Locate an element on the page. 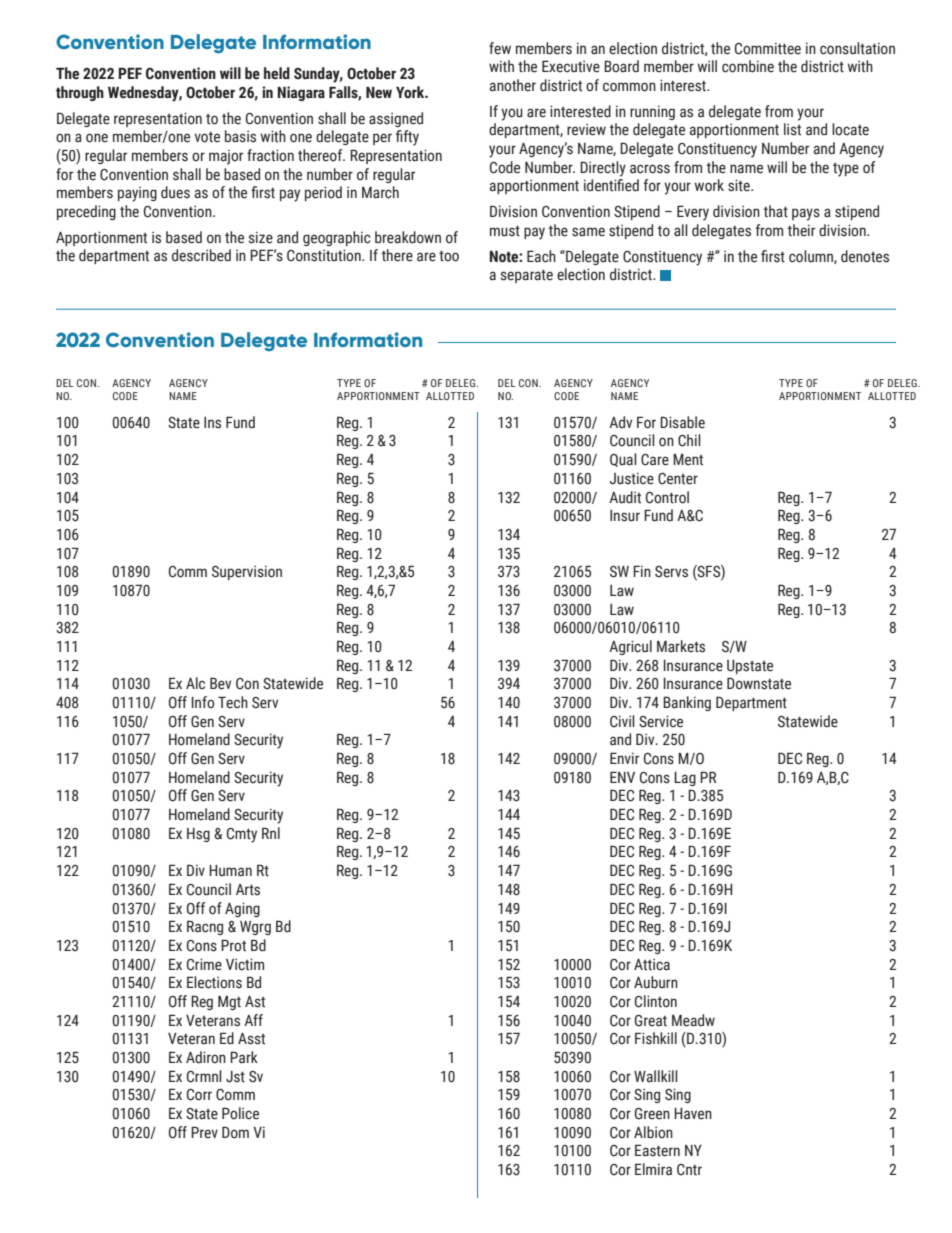 This image has width=952, height=1233. Eastern is located at coordinates (657, 1150).
